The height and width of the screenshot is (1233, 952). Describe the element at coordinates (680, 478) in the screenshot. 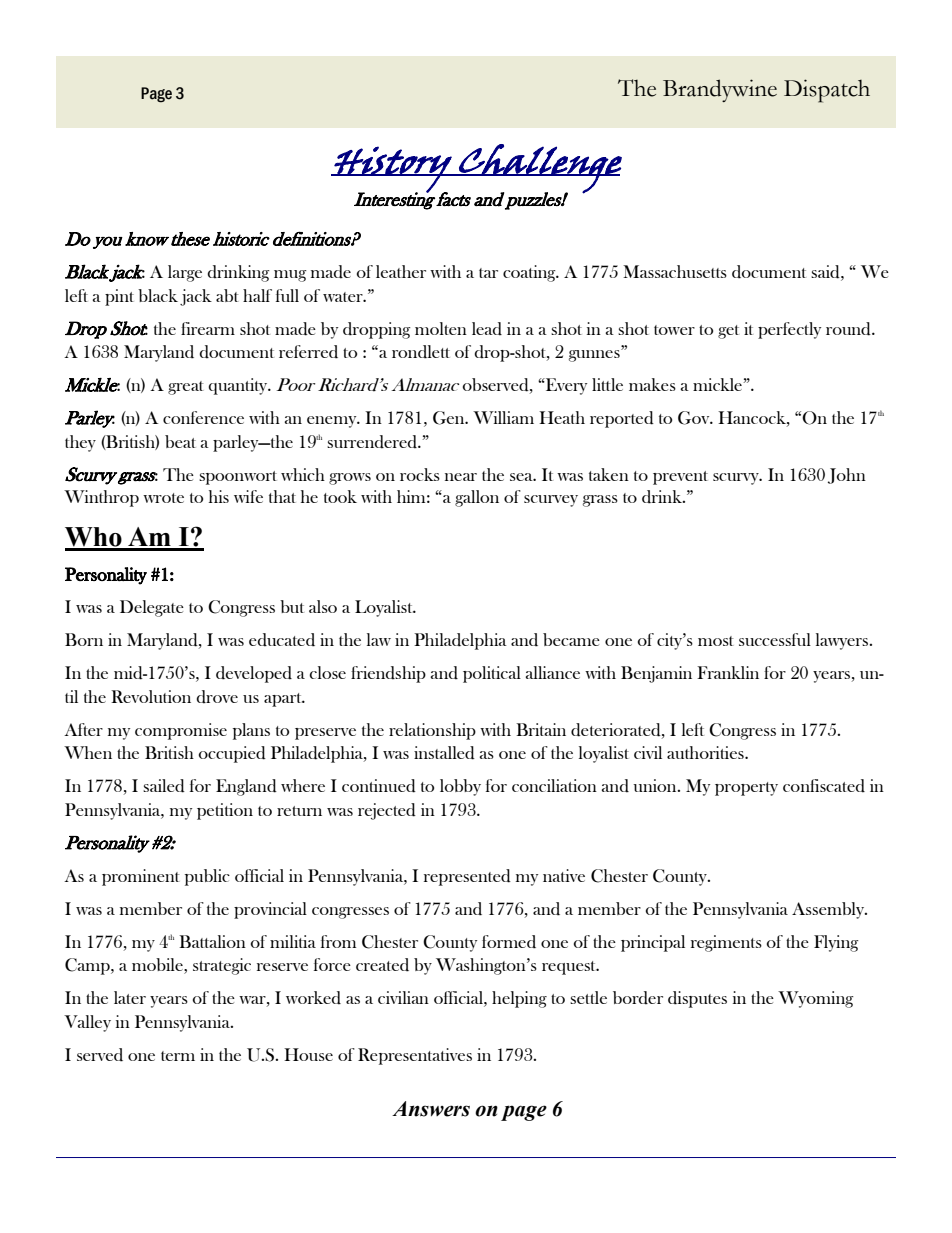

I see `prevent` at that location.
